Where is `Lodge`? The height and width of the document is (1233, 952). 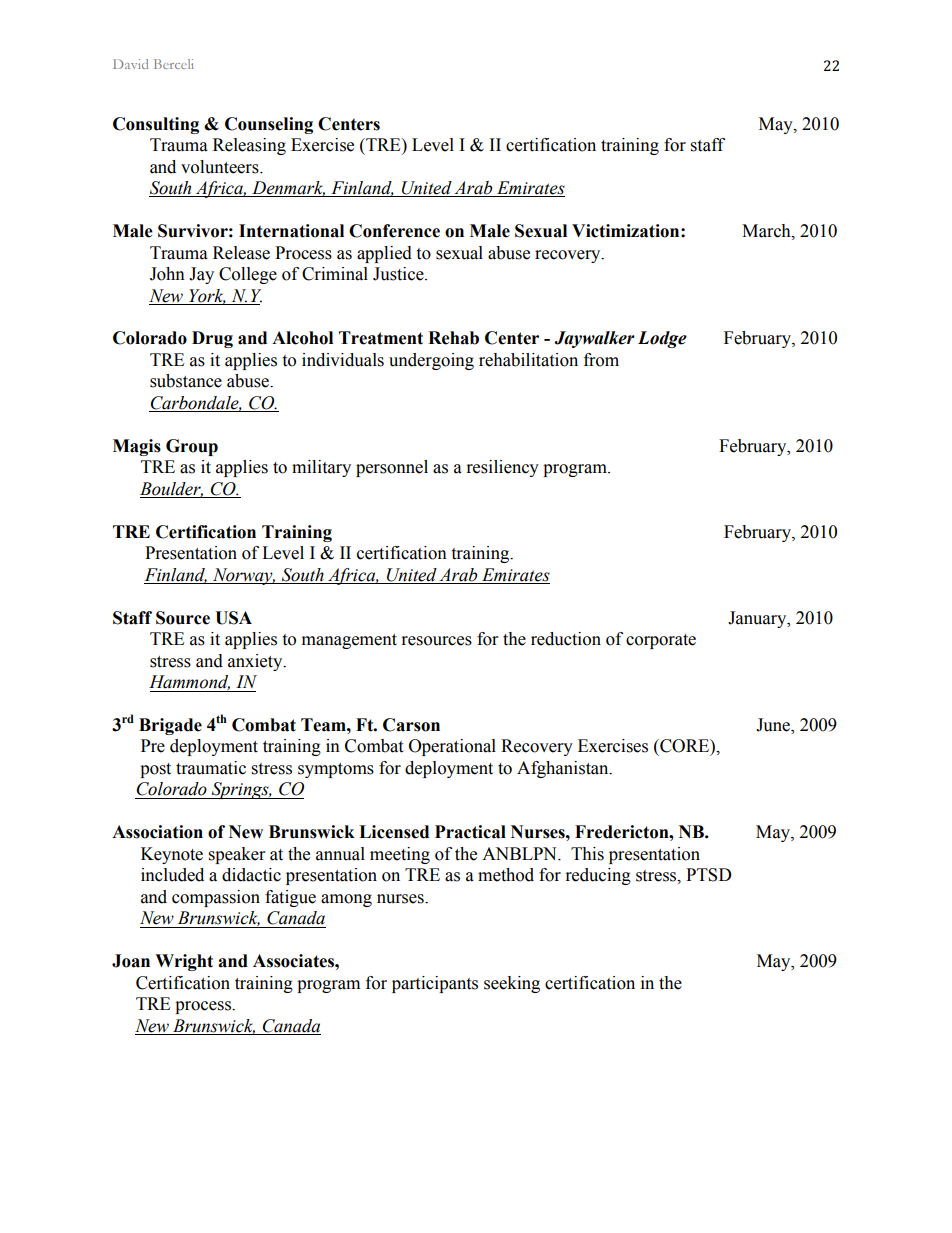 Lodge is located at coordinates (662, 339).
